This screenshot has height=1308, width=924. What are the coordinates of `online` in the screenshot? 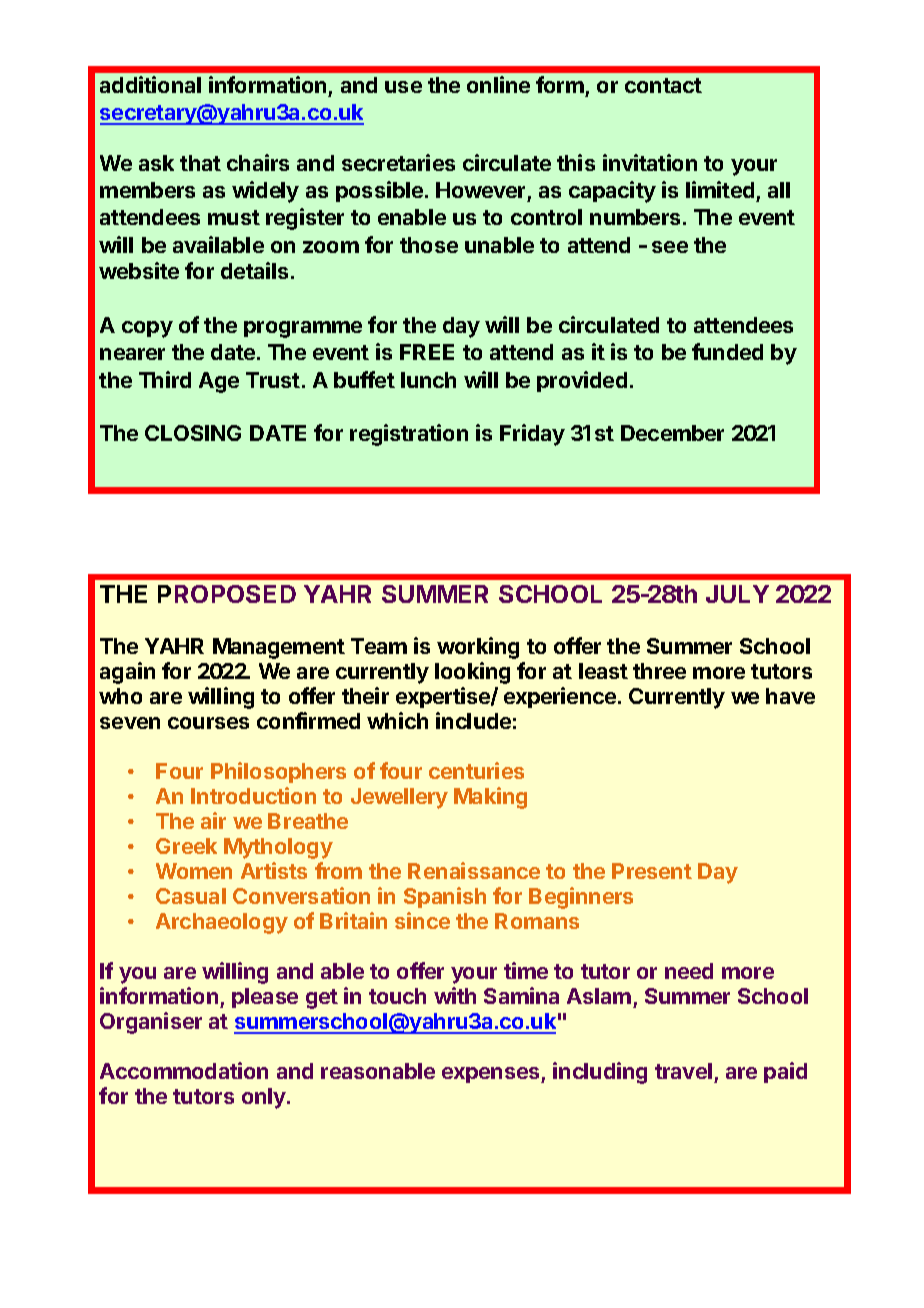 It's located at (498, 84).
